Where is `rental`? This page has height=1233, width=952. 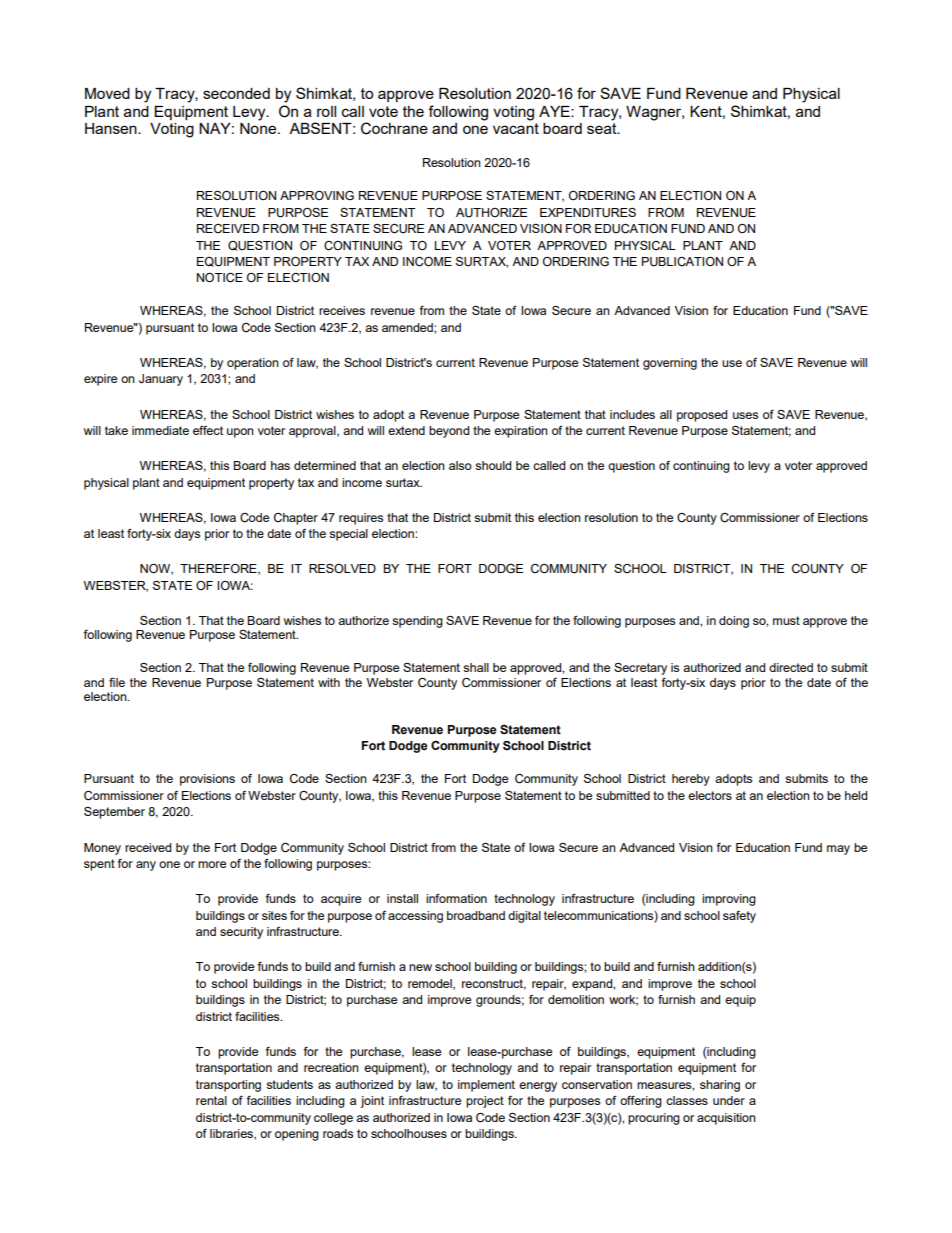 rental is located at coordinates (211, 1100).
